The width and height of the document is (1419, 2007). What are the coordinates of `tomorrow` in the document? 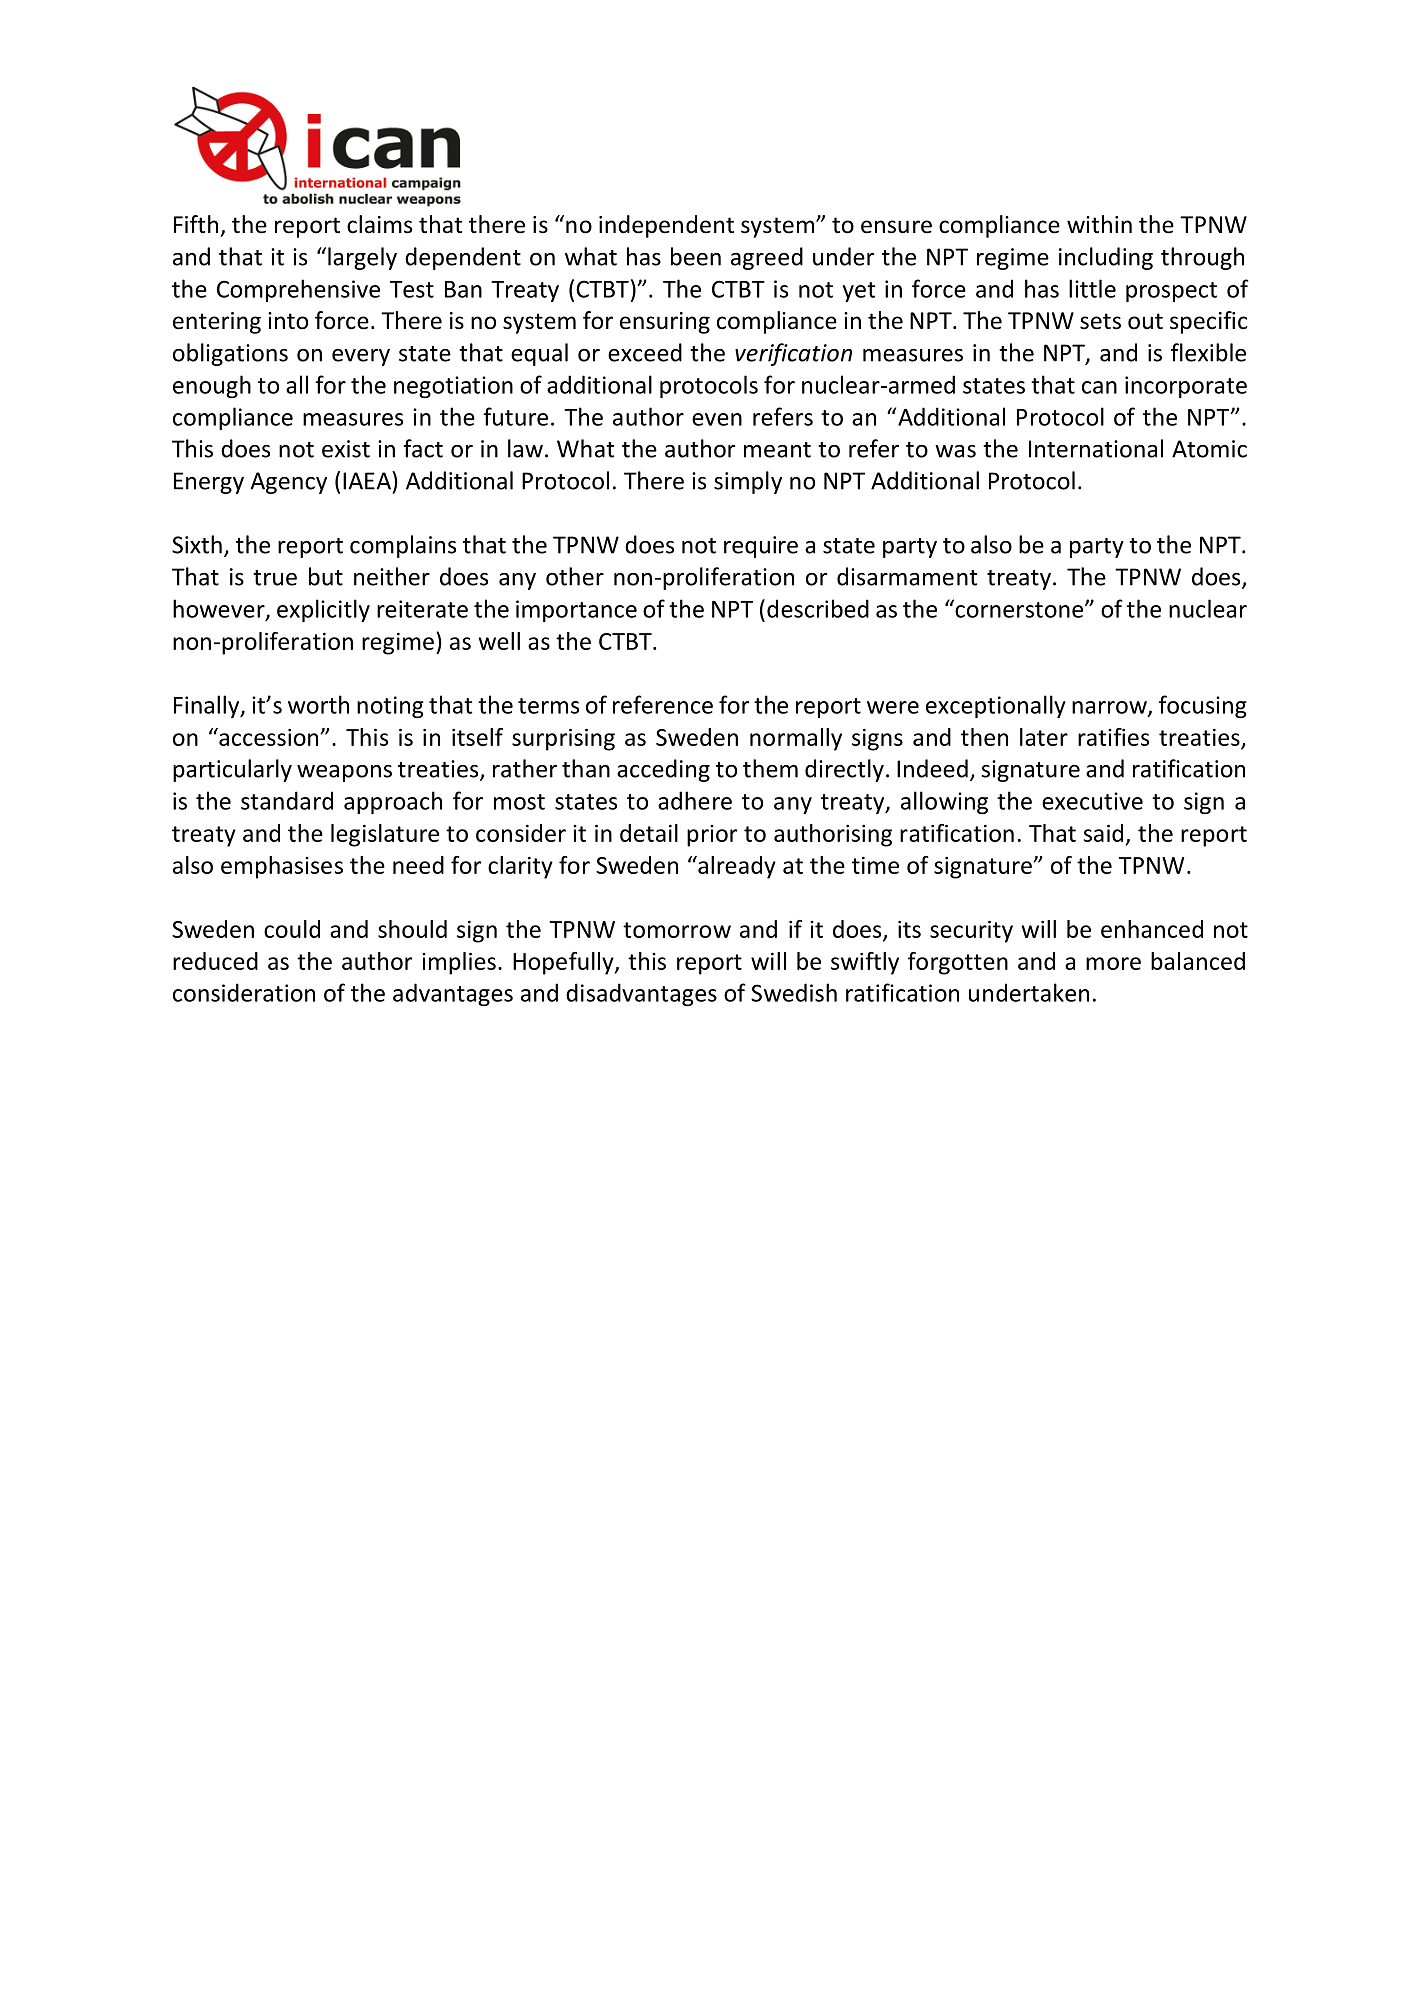 It's located at (677, 930).
